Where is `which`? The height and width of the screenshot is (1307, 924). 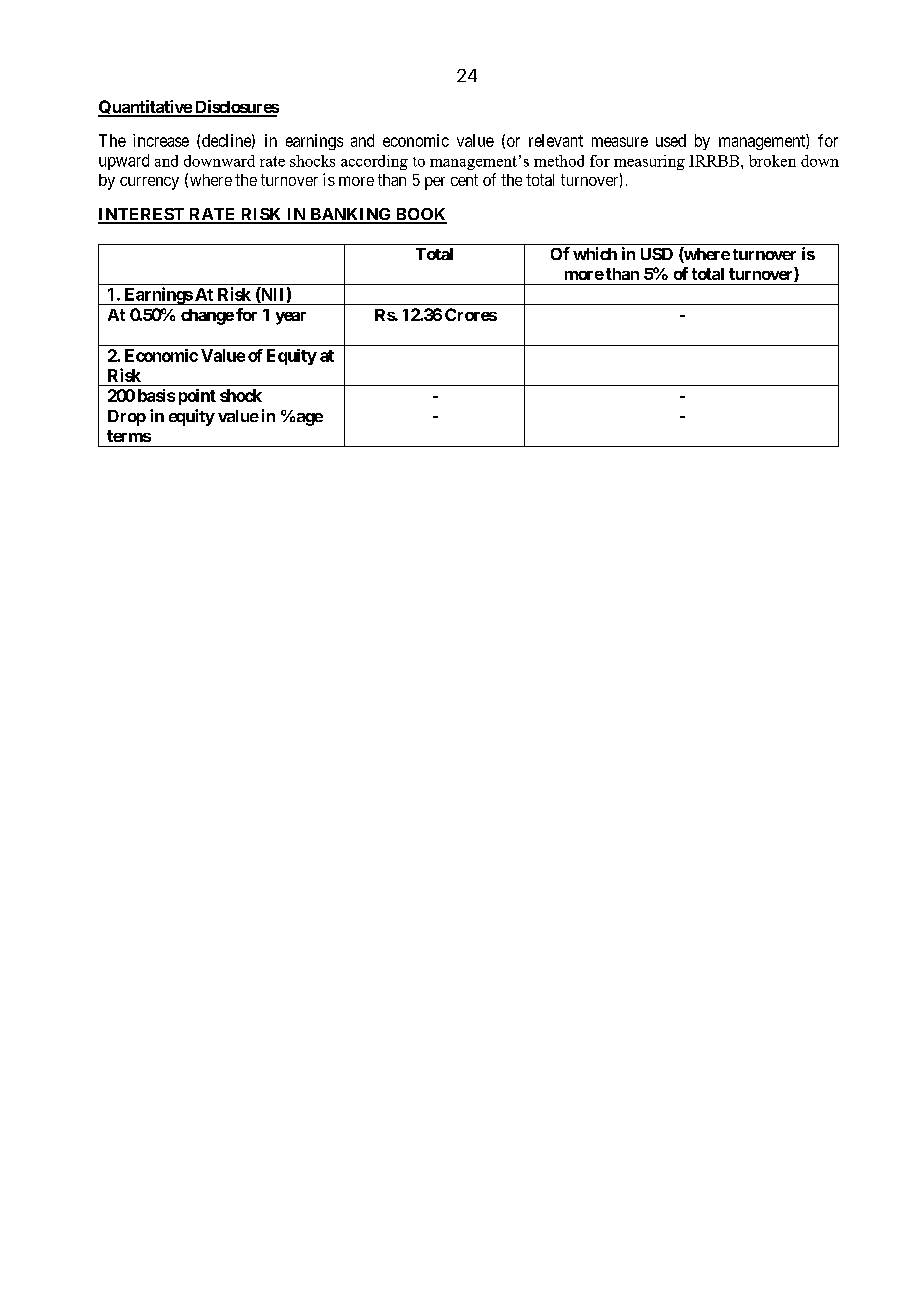 which is located at coordinates (595, 253).
